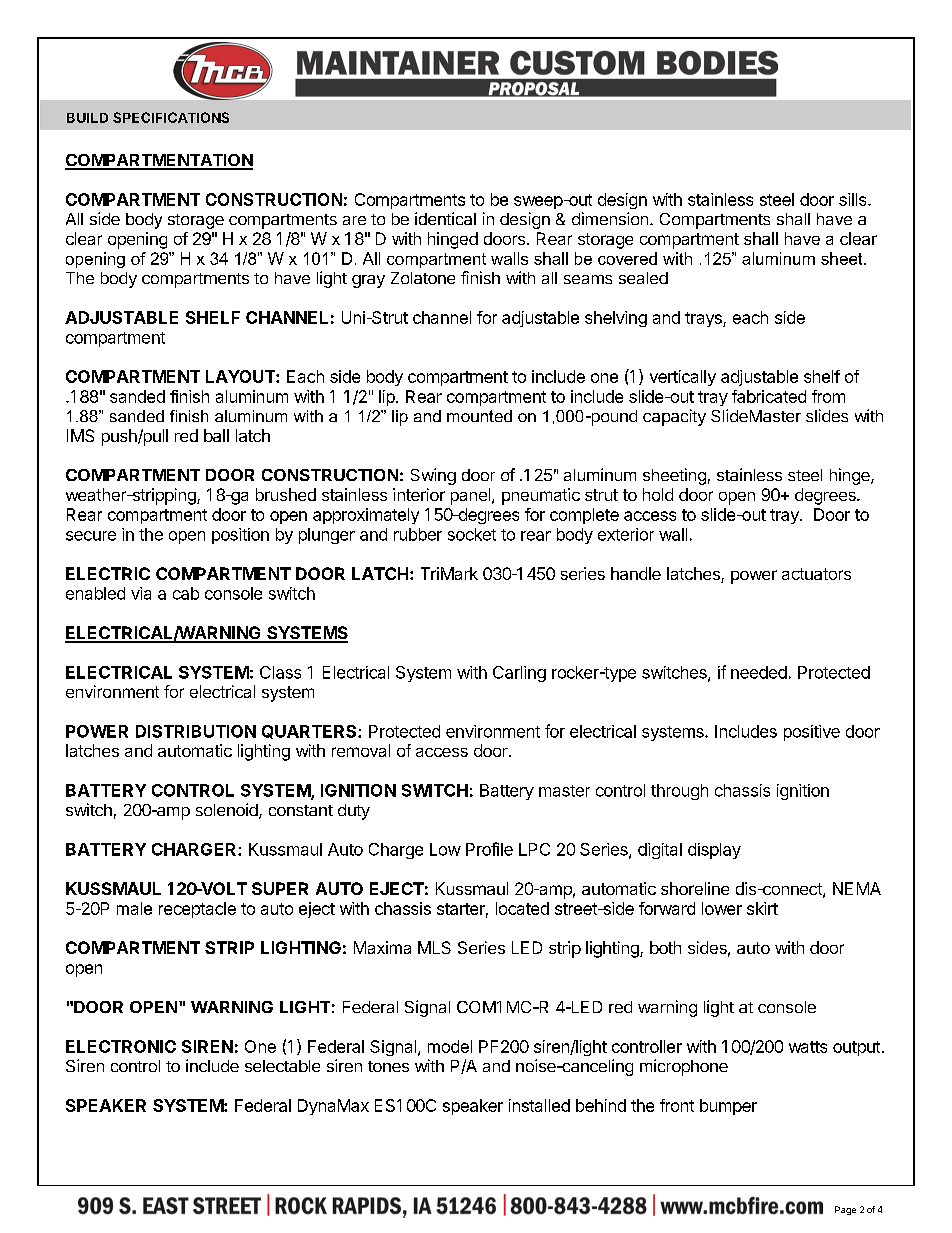 Image resolution: width=952 pixels, height=1233 pixels. I want to click on needed, so click(759, 672).
